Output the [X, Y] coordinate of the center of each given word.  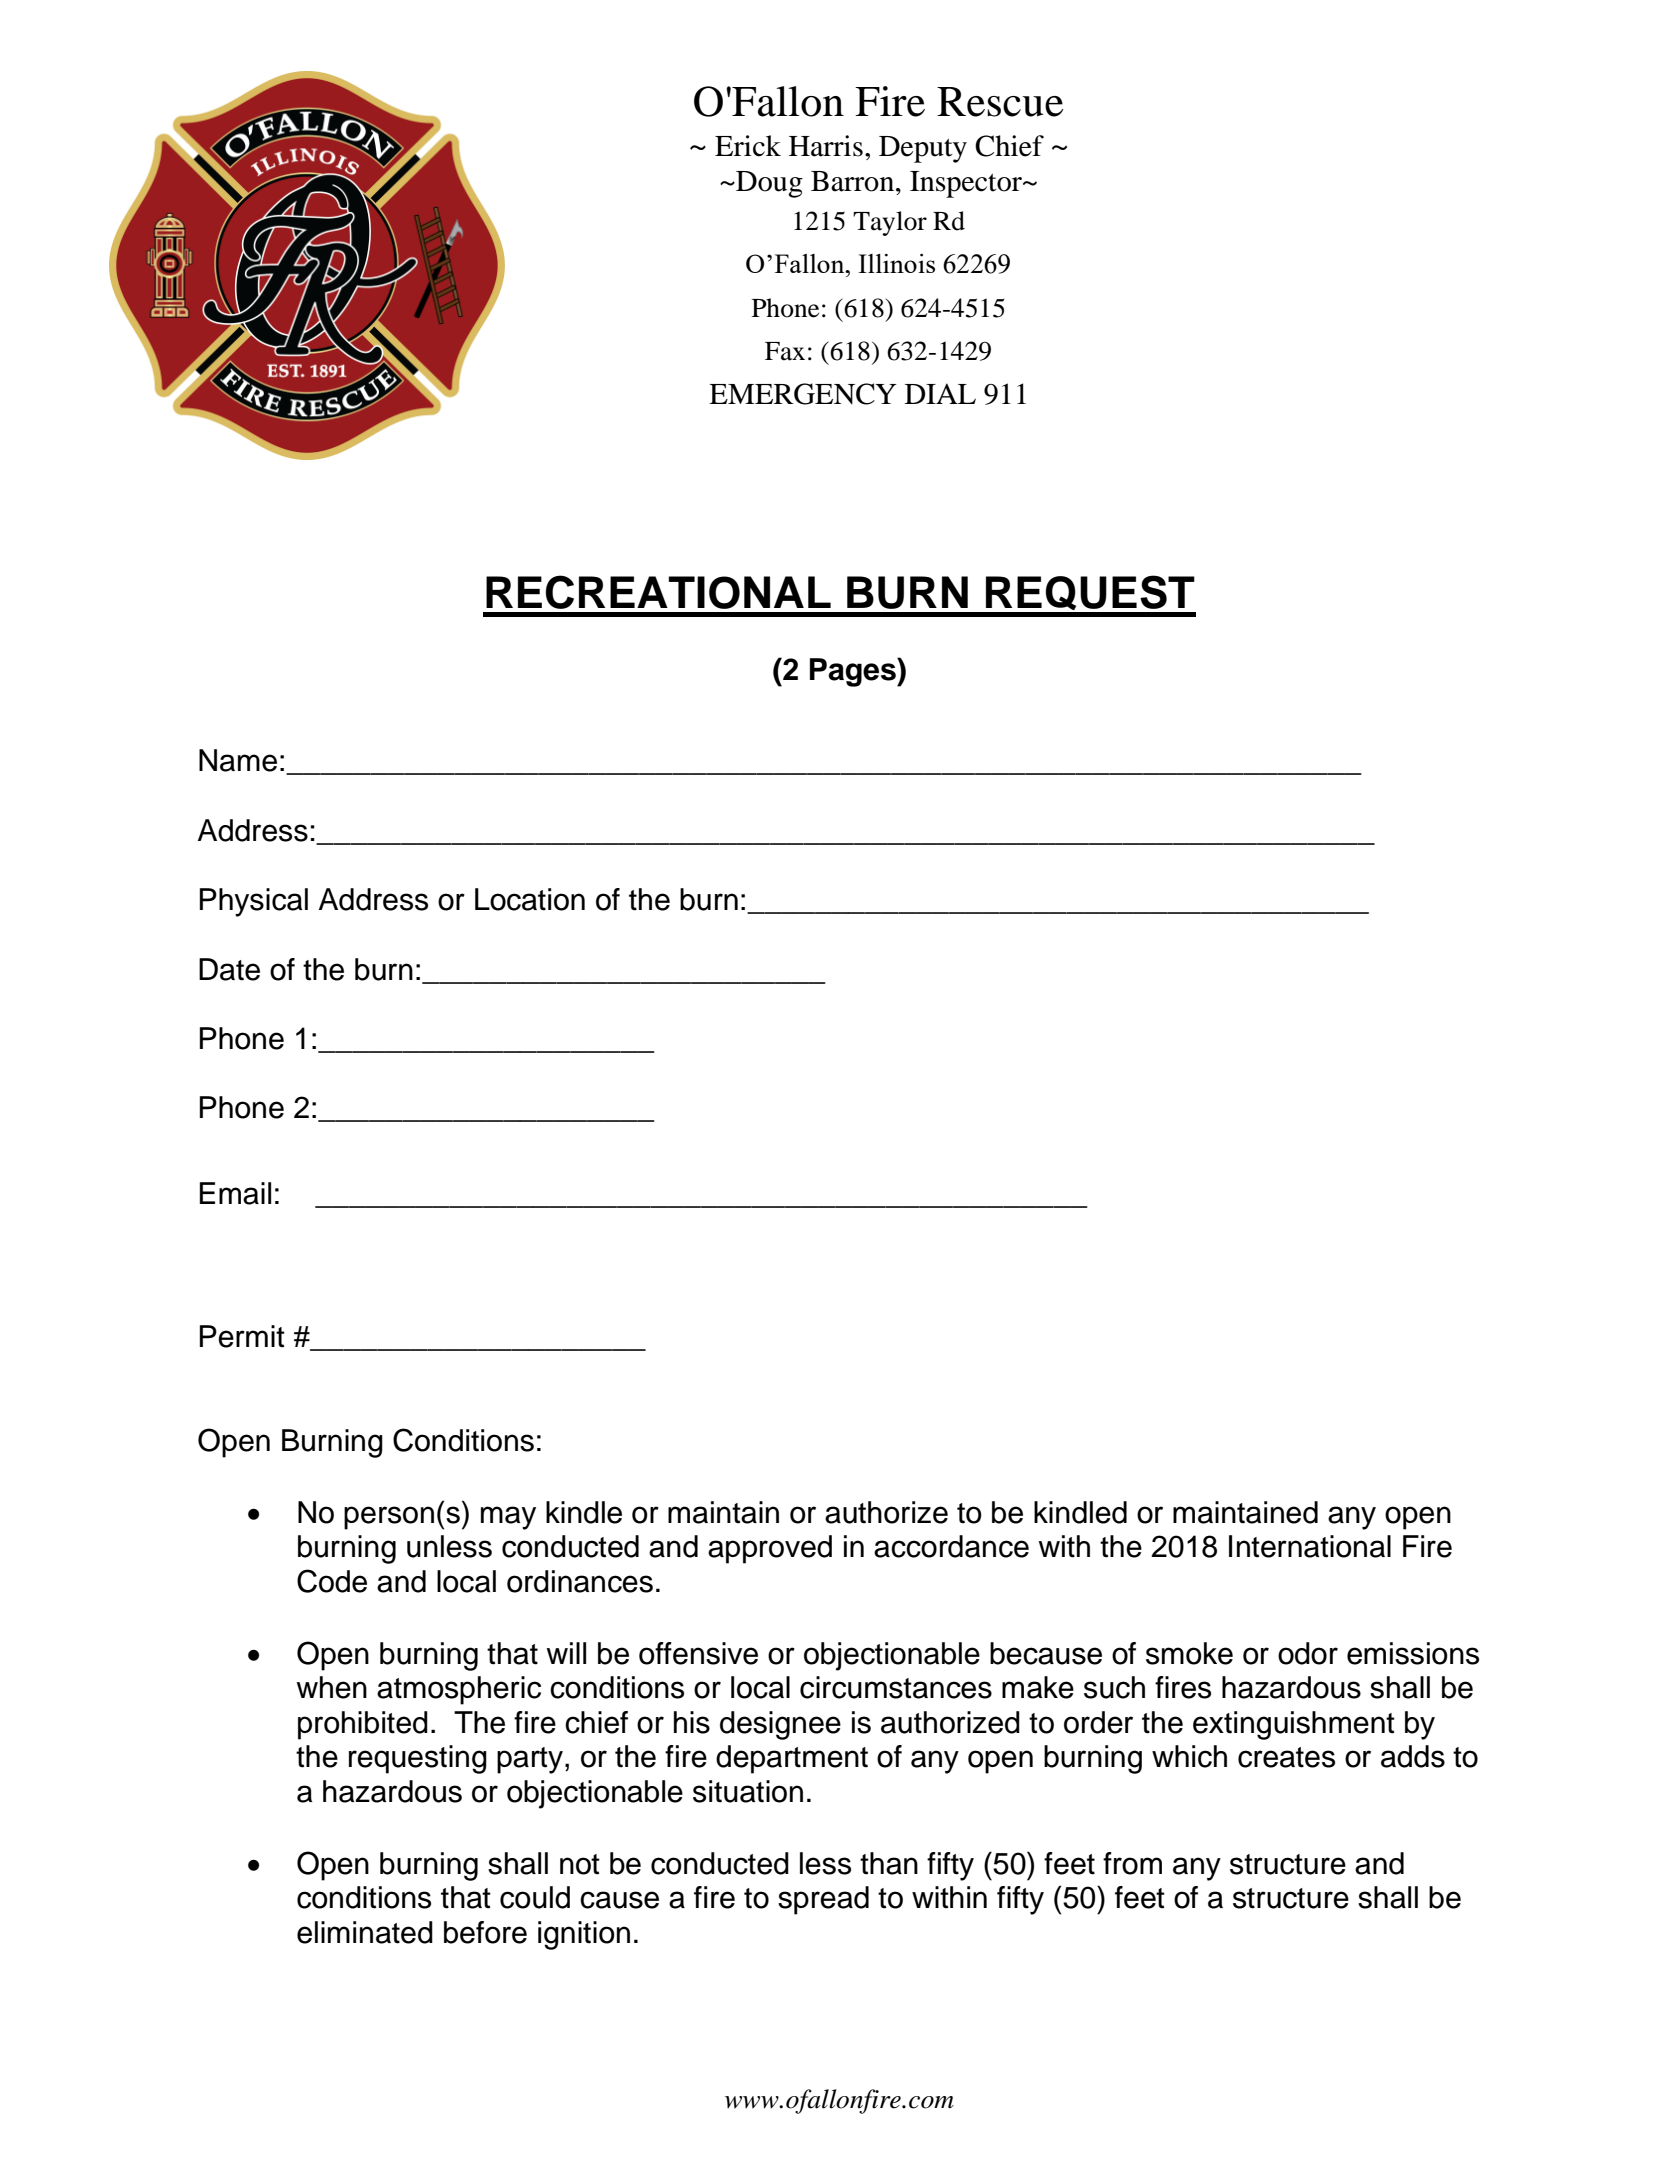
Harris [826, 146]
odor [1308, 1653]
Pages [854, 672]
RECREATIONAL [658, 592]
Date [229, 969]
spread [823, 1900]
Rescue [1000, 102]
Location [530, 899]
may [508, 1518]
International [1310, 1546]
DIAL [940, 393]
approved [770, 1549]
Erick [748, 146]
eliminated [365, 1932]
